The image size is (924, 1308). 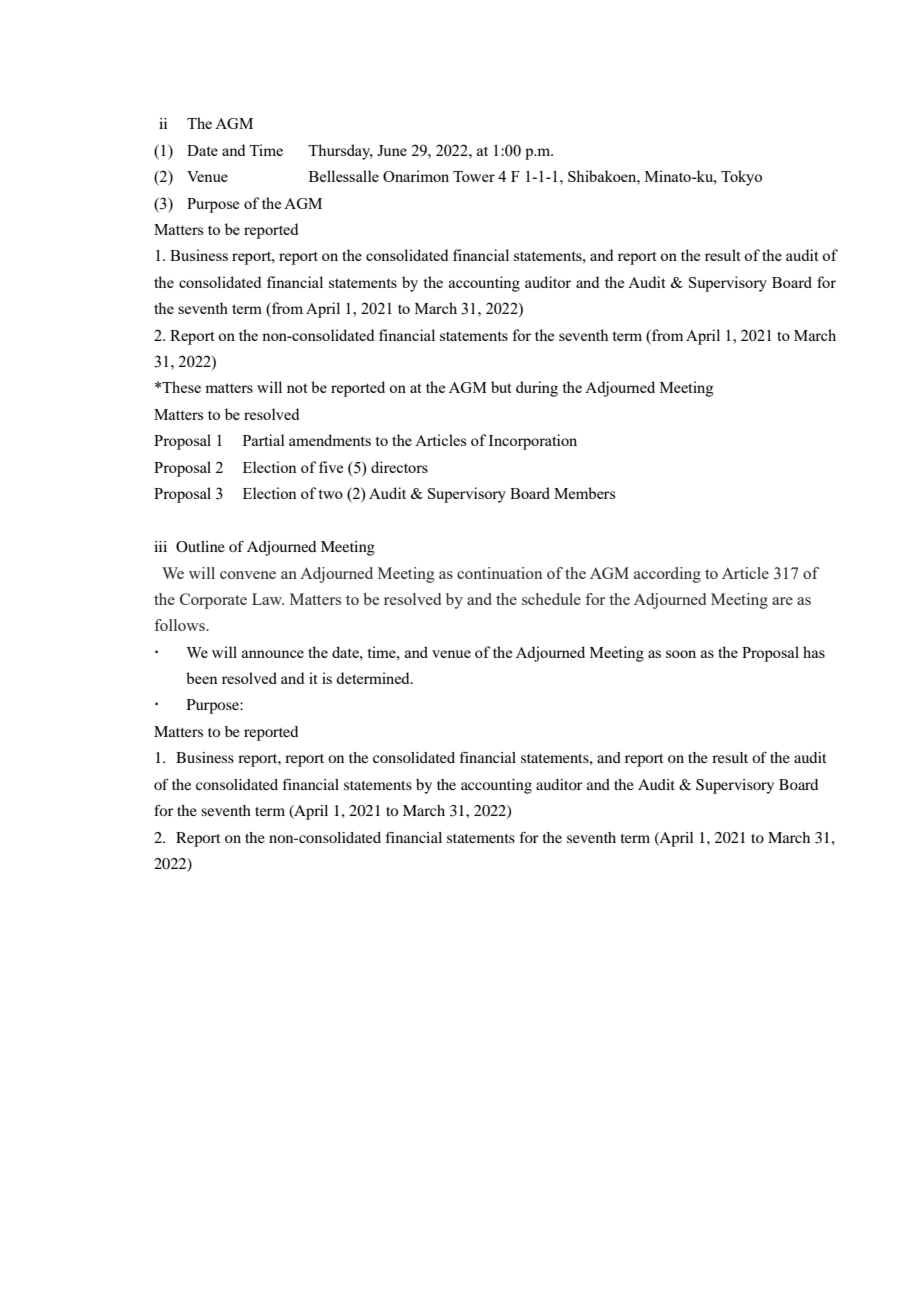 What do you see at coordinates (273, 654) in the image?
I see `announce` at bounding box center [273, 654].
